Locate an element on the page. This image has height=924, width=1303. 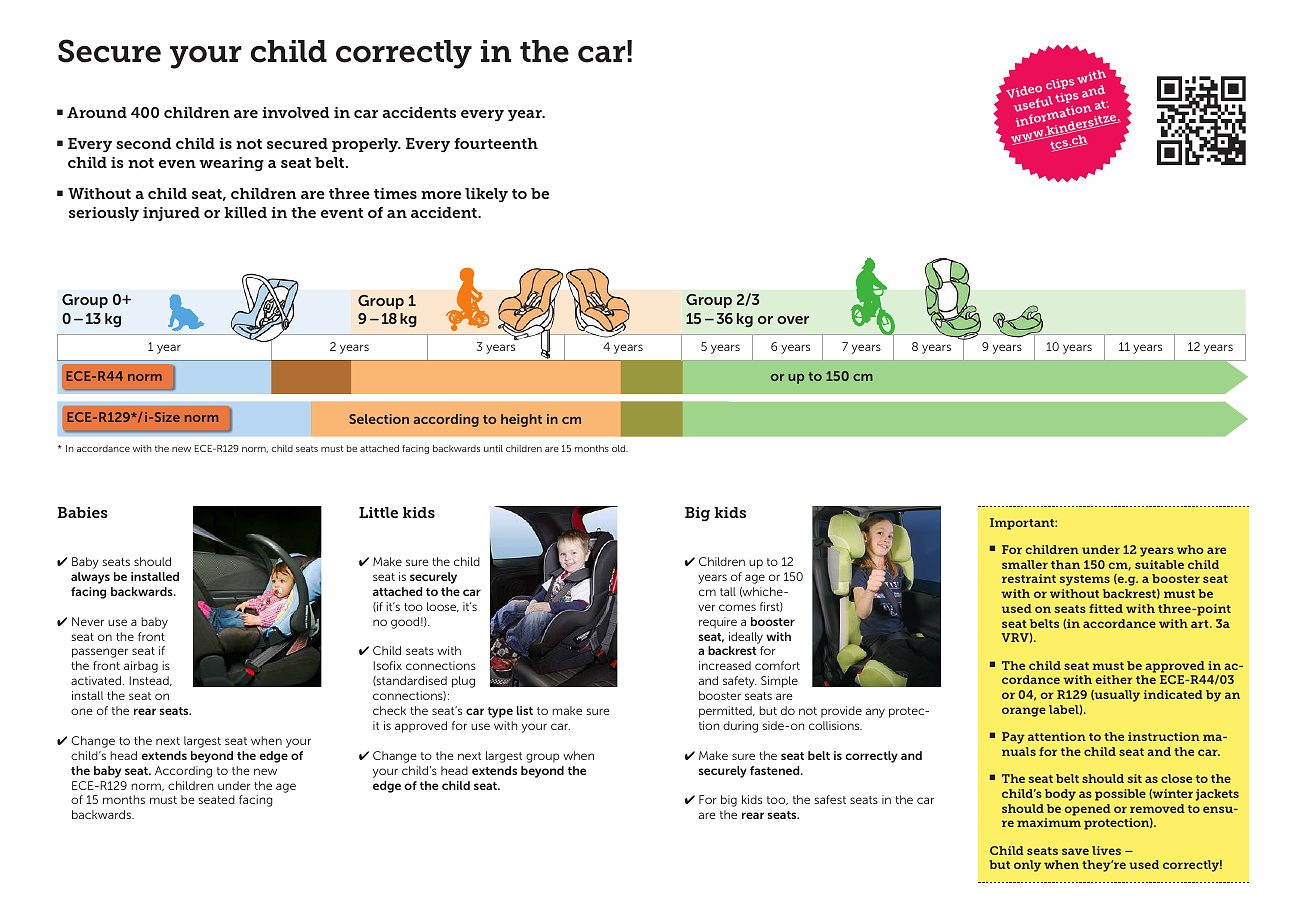
second is located at coordinates (144, 143).
